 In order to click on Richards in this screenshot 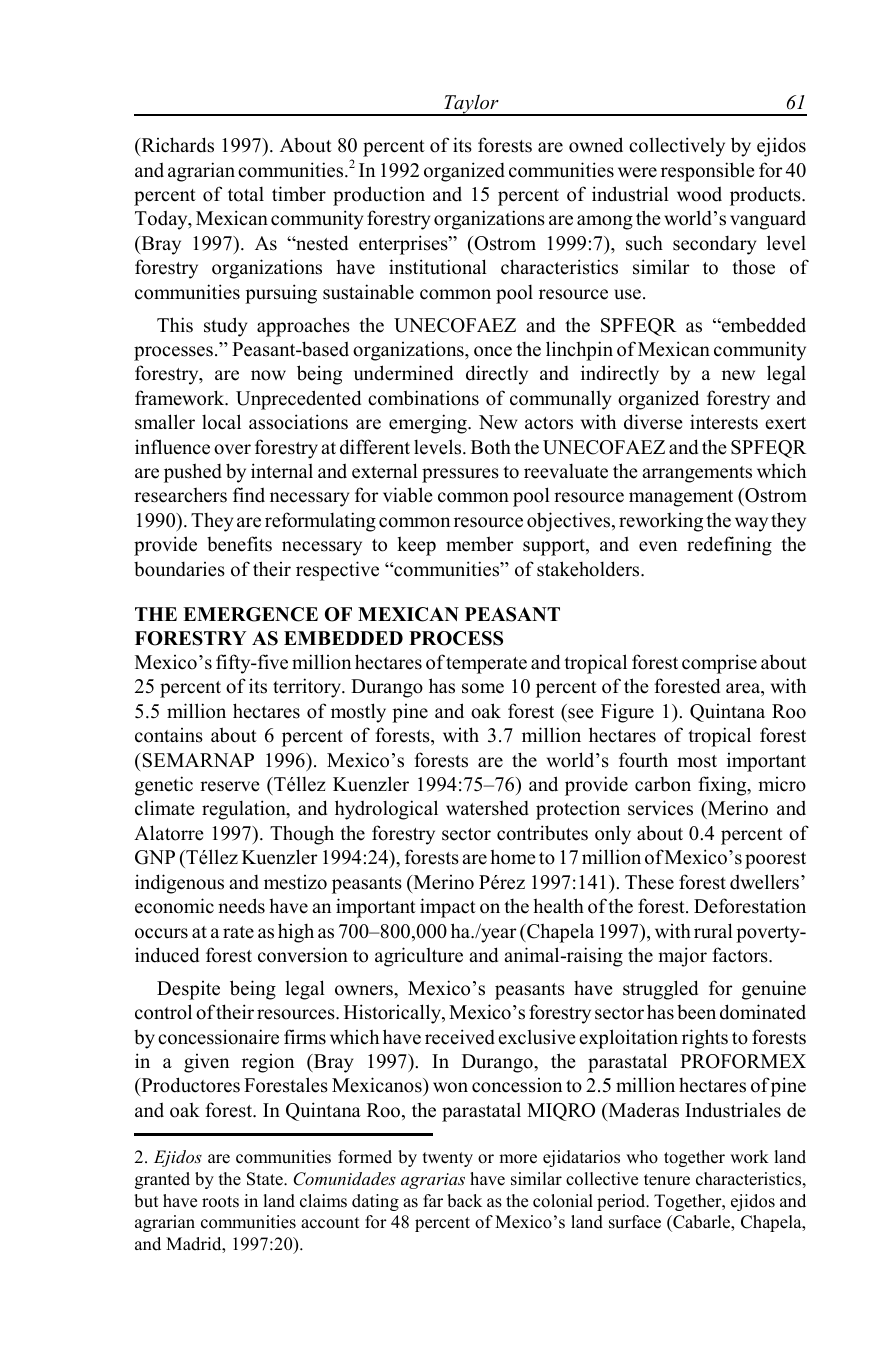, I will do `click(176, 145)`.
